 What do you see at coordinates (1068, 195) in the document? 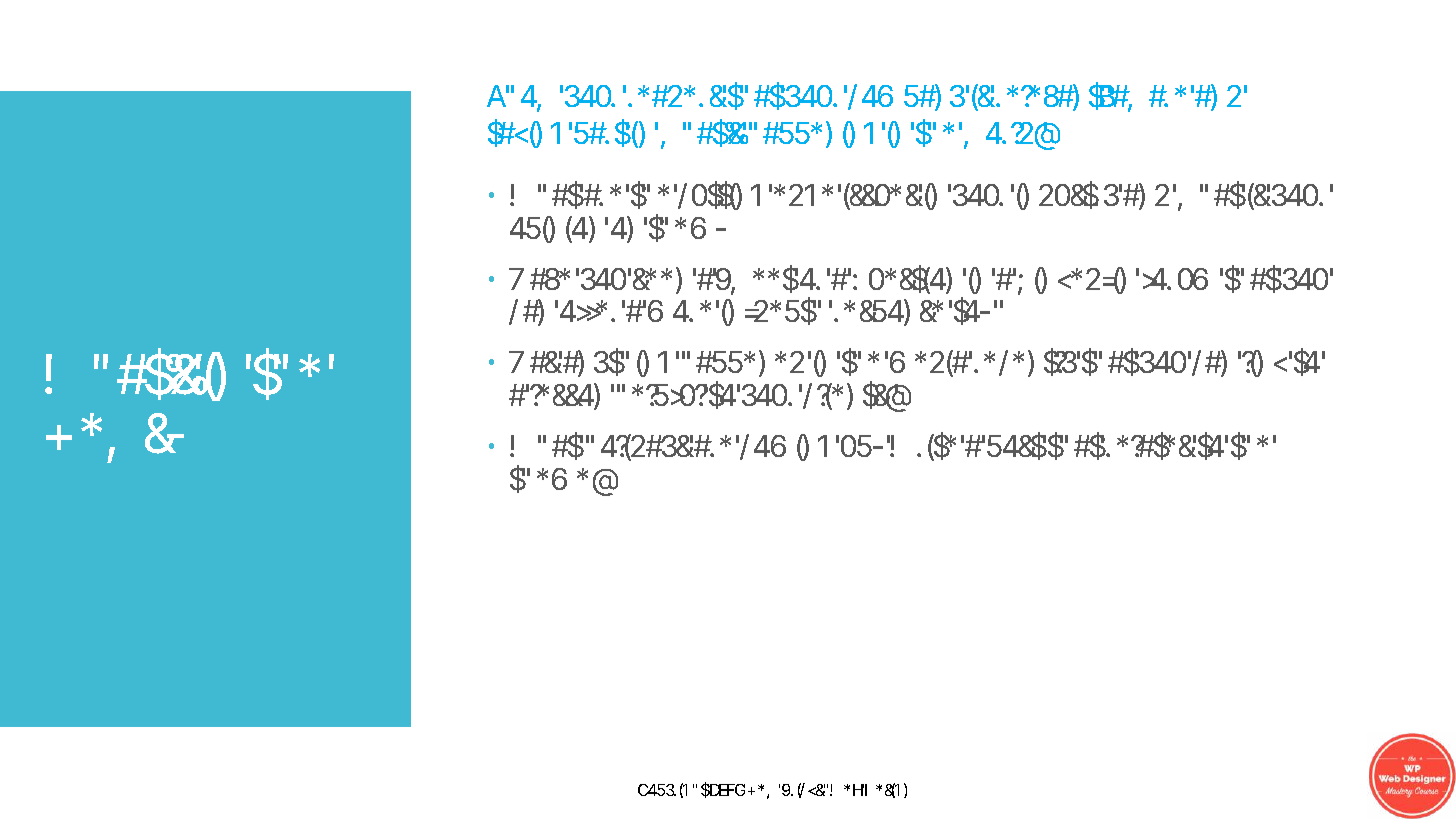
I see `industry` at bounding box center [1068, 195].
